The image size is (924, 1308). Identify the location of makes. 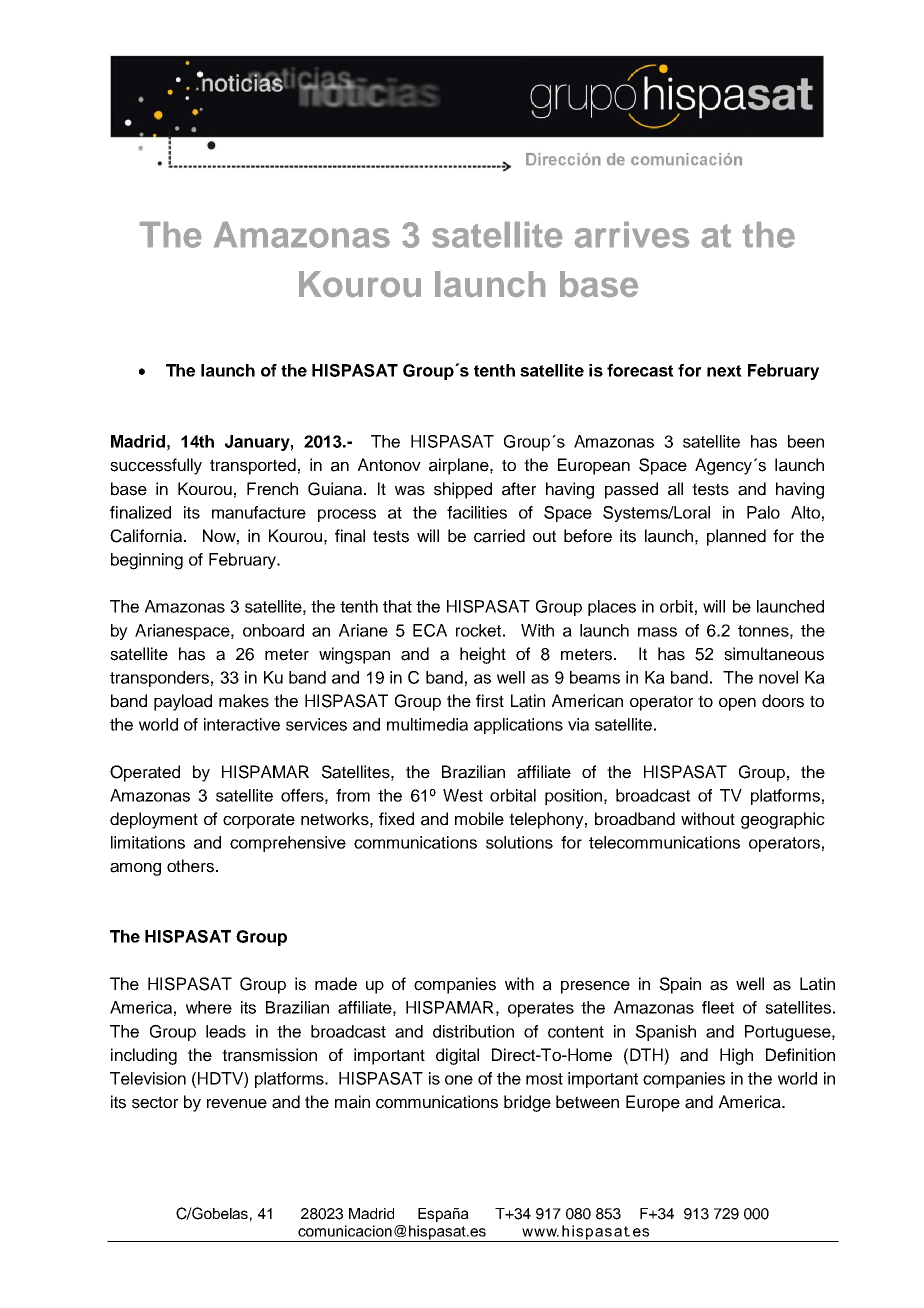
(244, 701).
